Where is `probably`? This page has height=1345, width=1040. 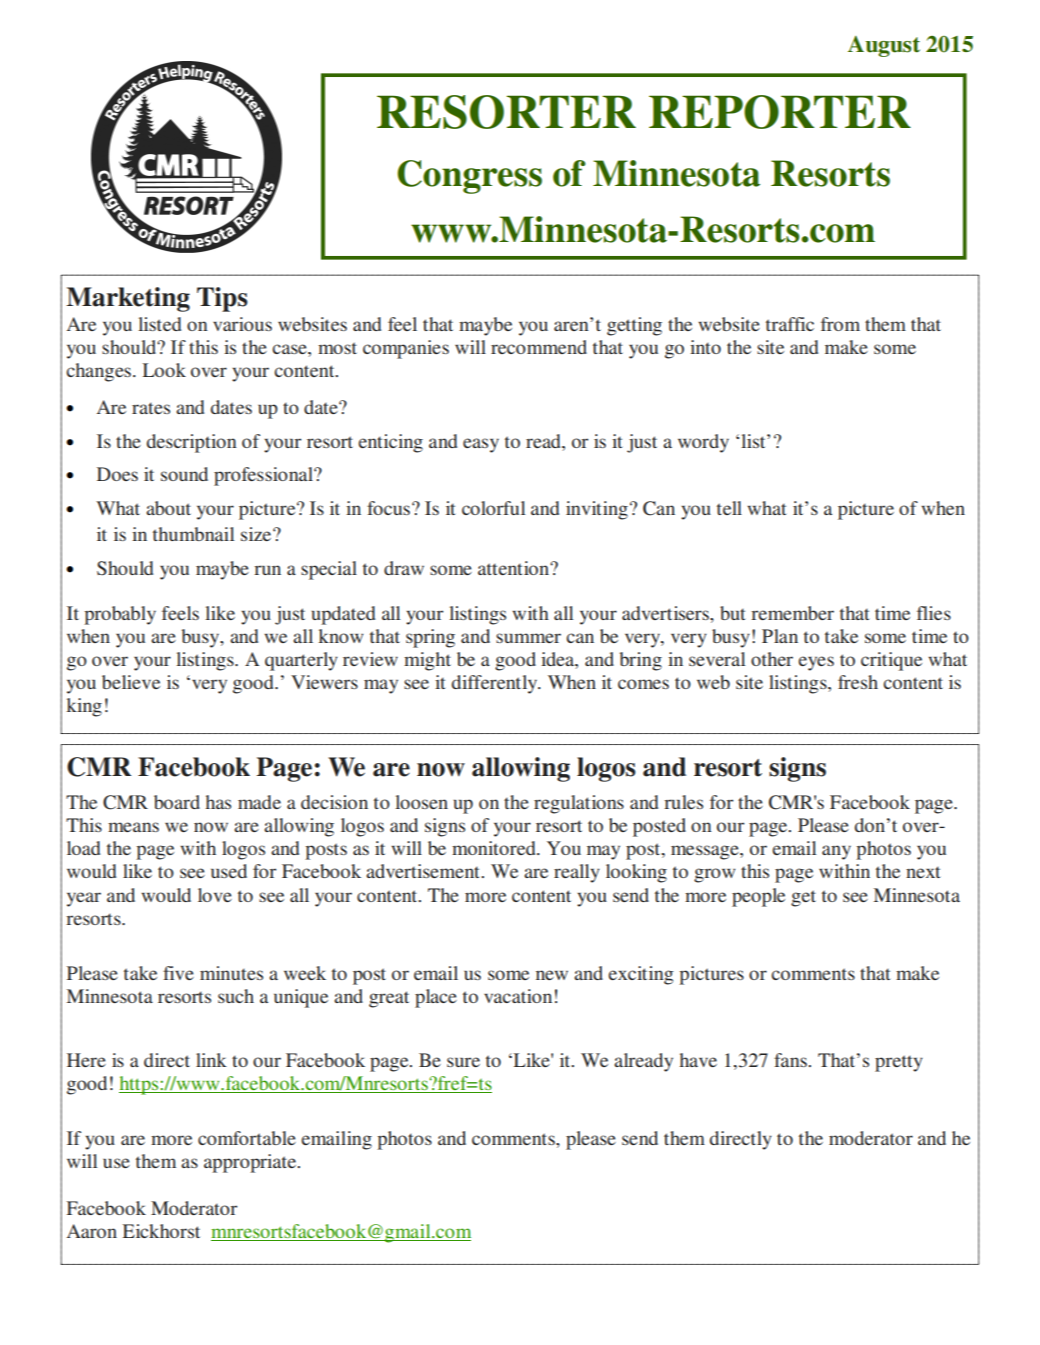 probably is located at coordinates (120, 615).
